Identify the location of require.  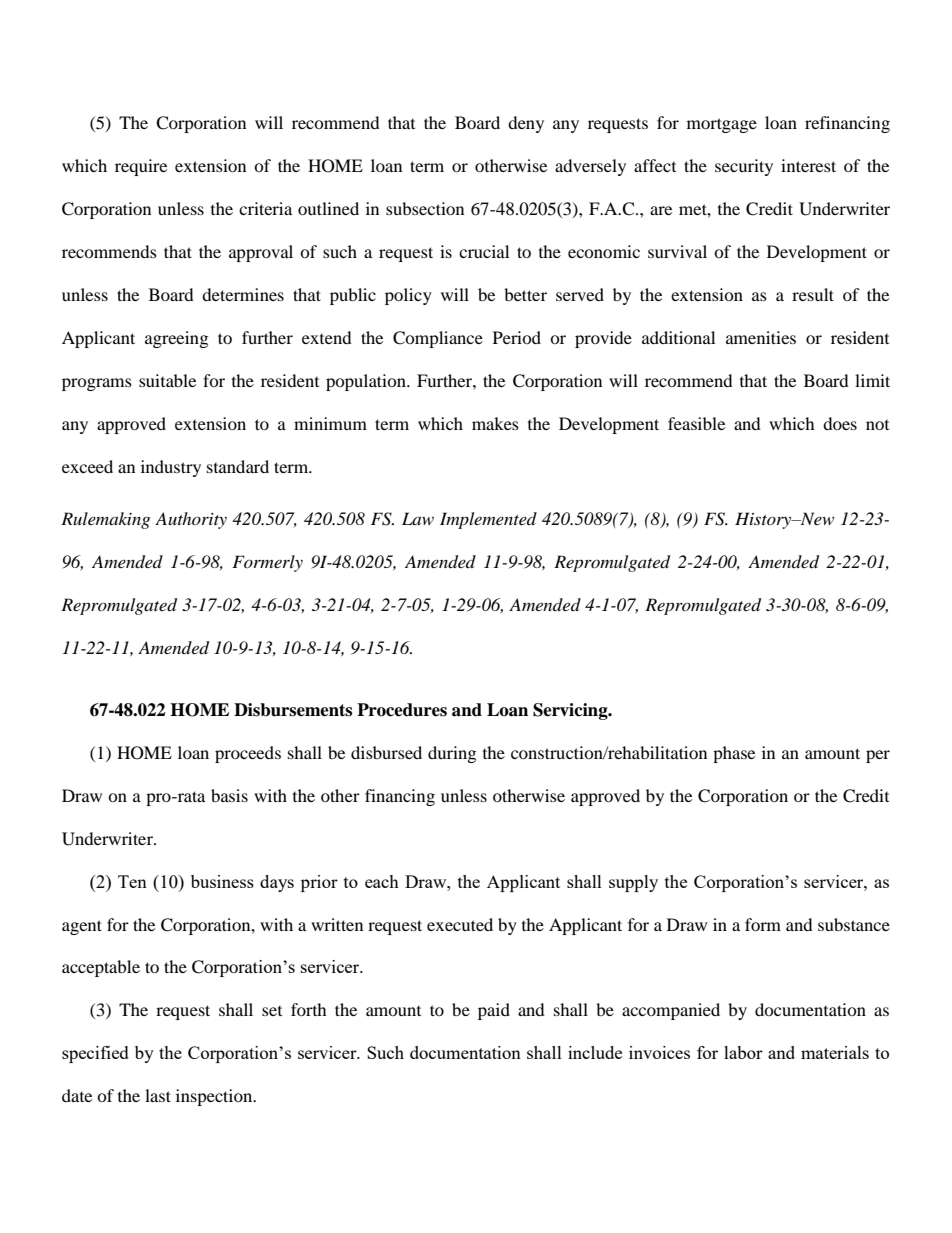
(141, 167).
